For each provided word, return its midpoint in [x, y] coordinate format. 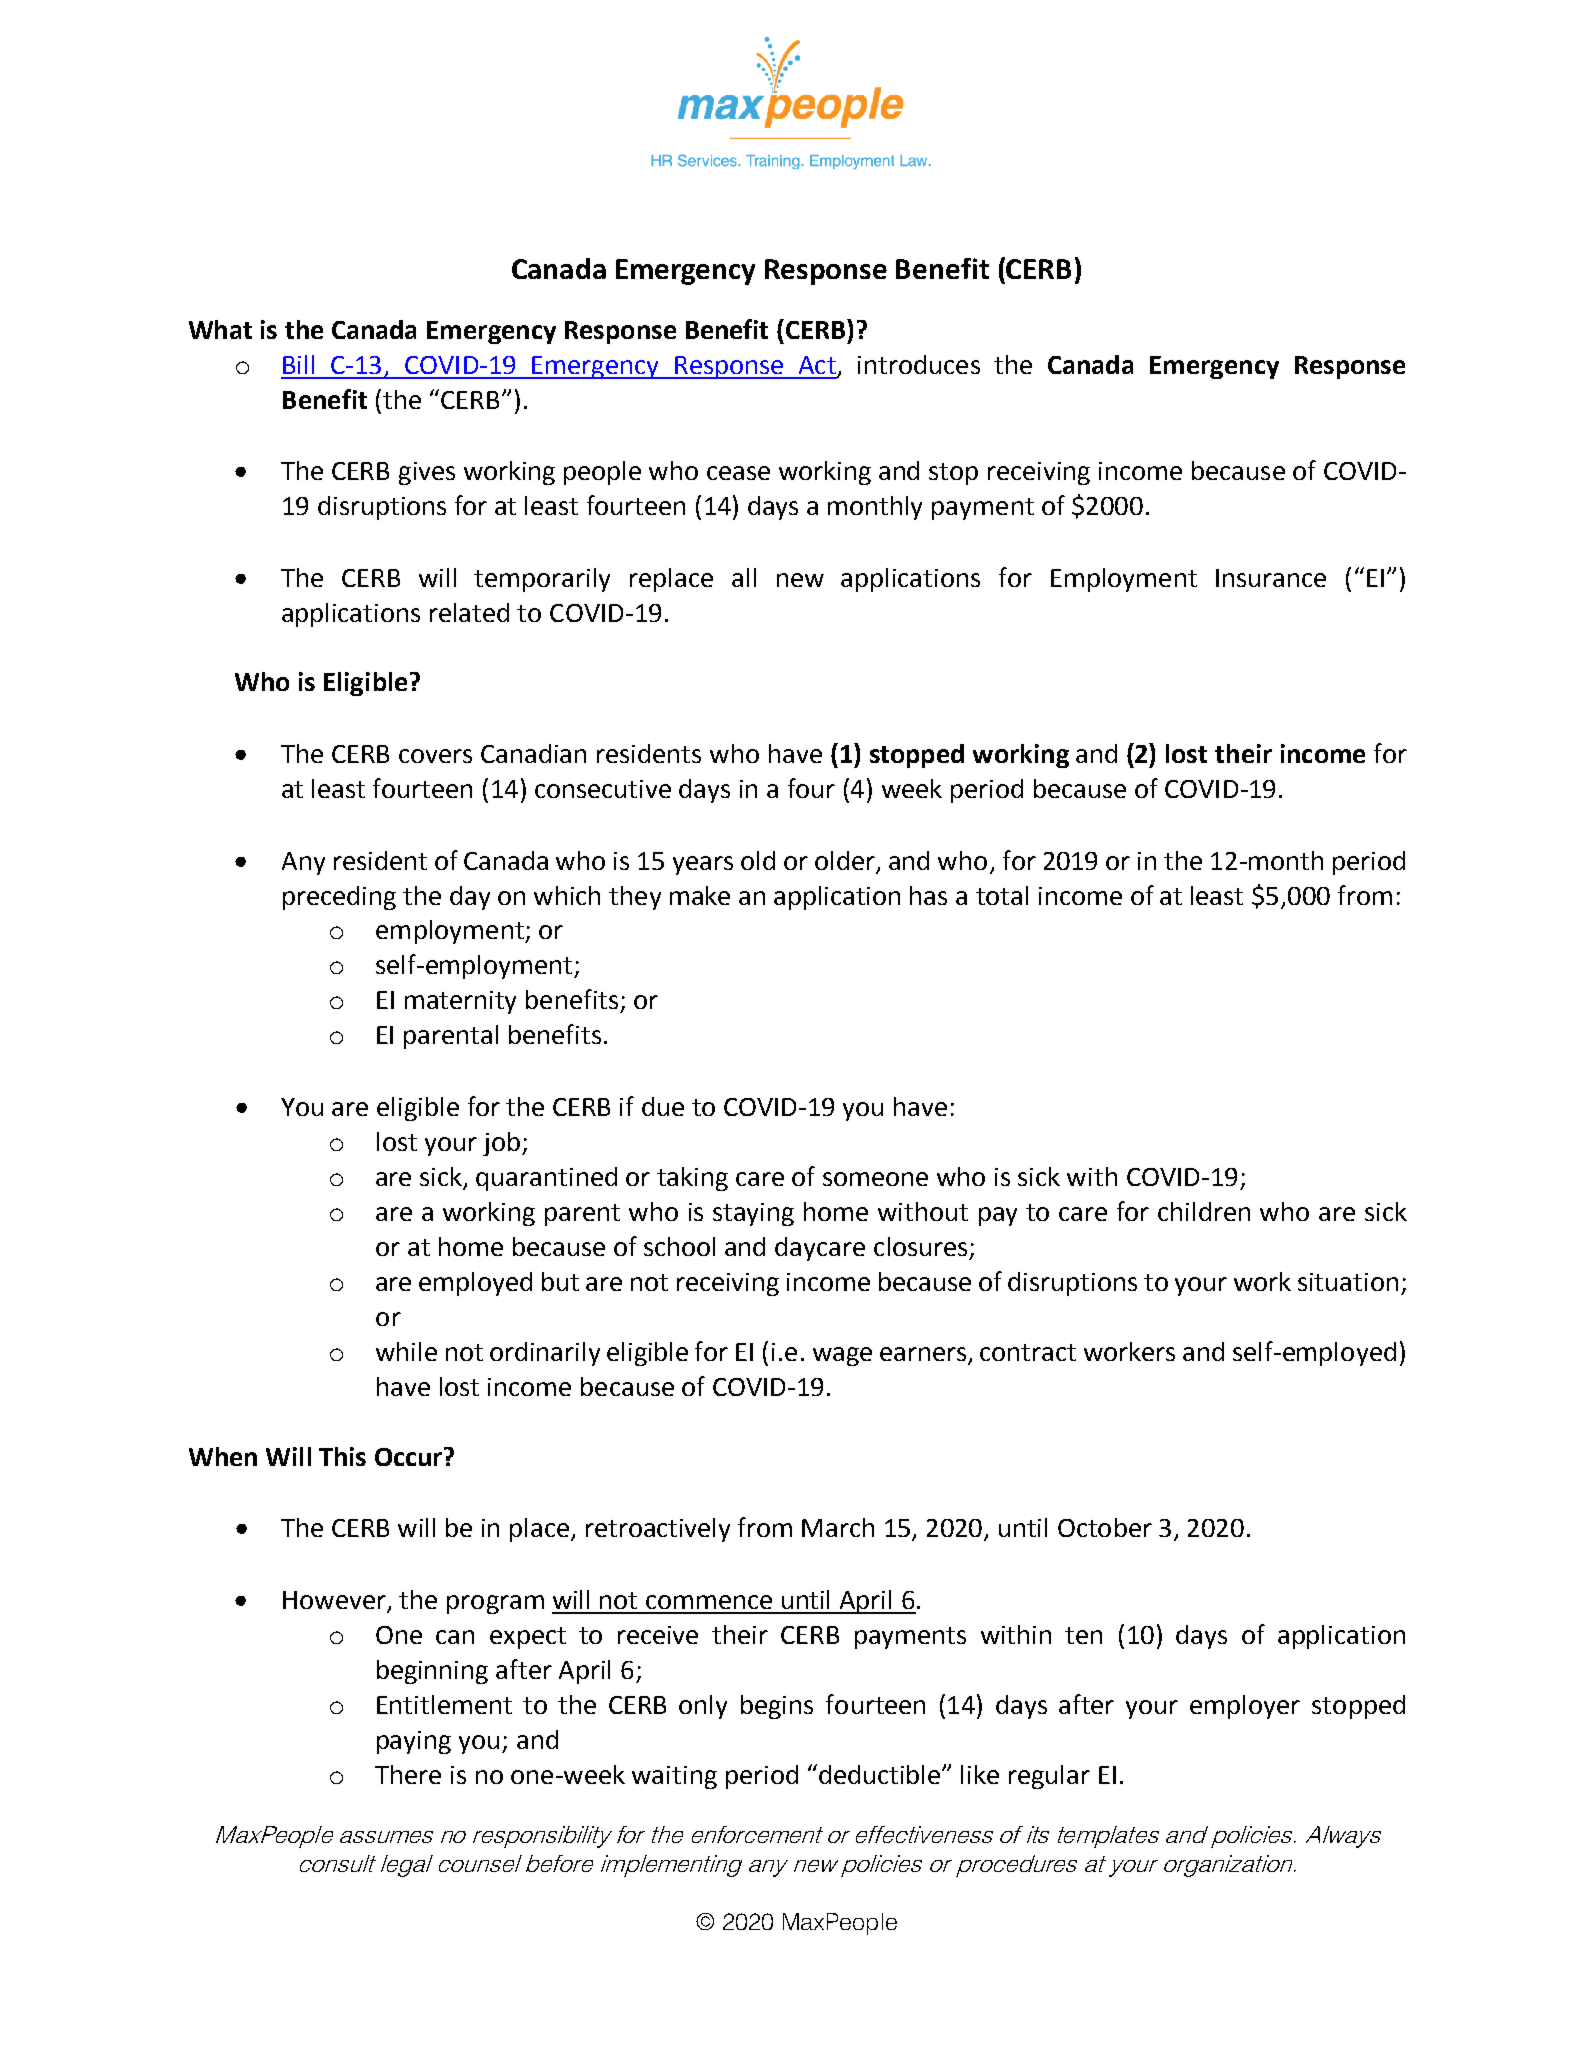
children [1204, 1211]
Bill [298, 364]
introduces [919, 364]
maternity [460, 1002]
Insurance [1271, 578]
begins [777, 1707]
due [663, 1106]
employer [1245, 1707]
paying [414, 1742]
